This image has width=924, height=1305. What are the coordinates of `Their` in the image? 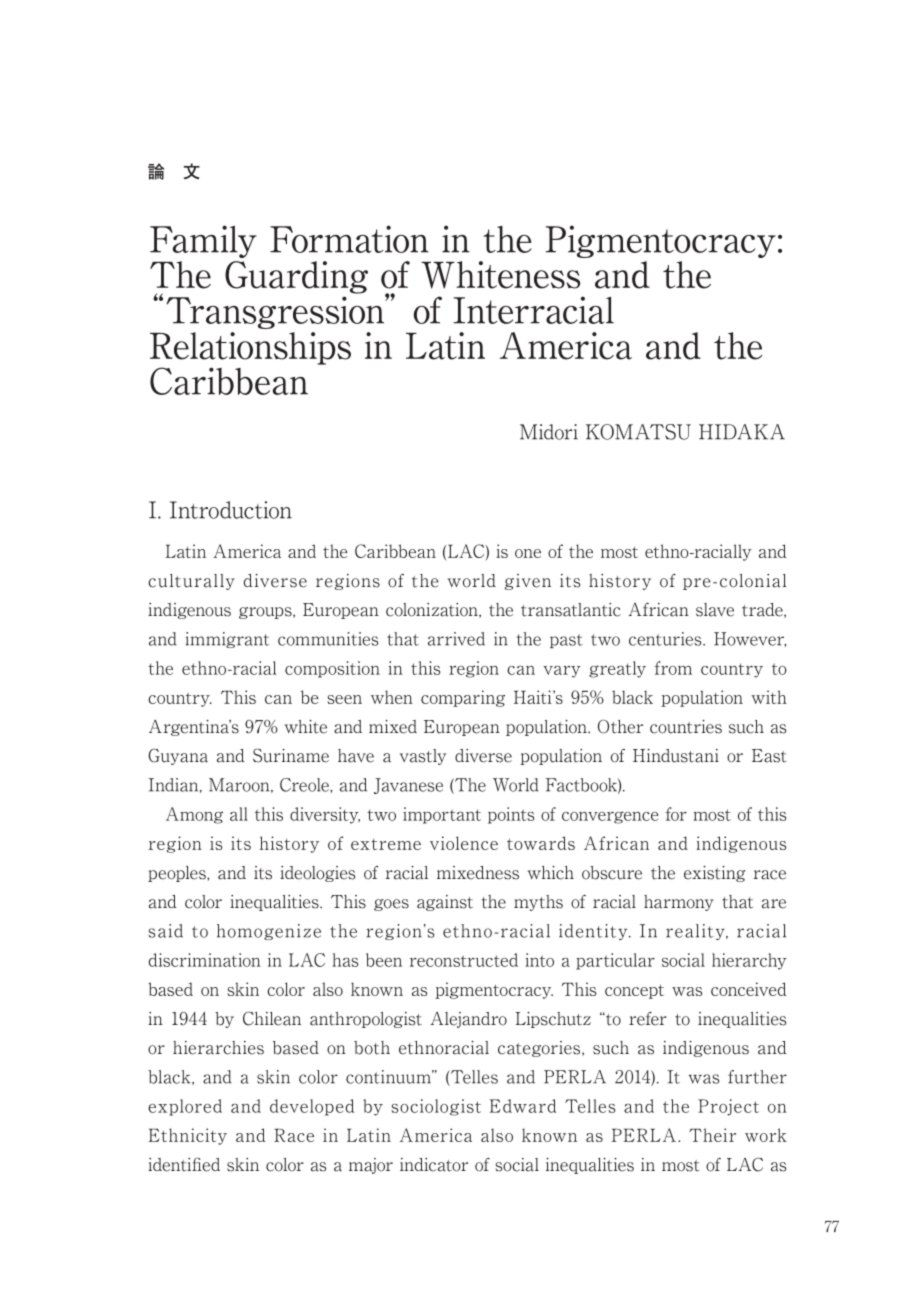 It's located at (712, 1135).
